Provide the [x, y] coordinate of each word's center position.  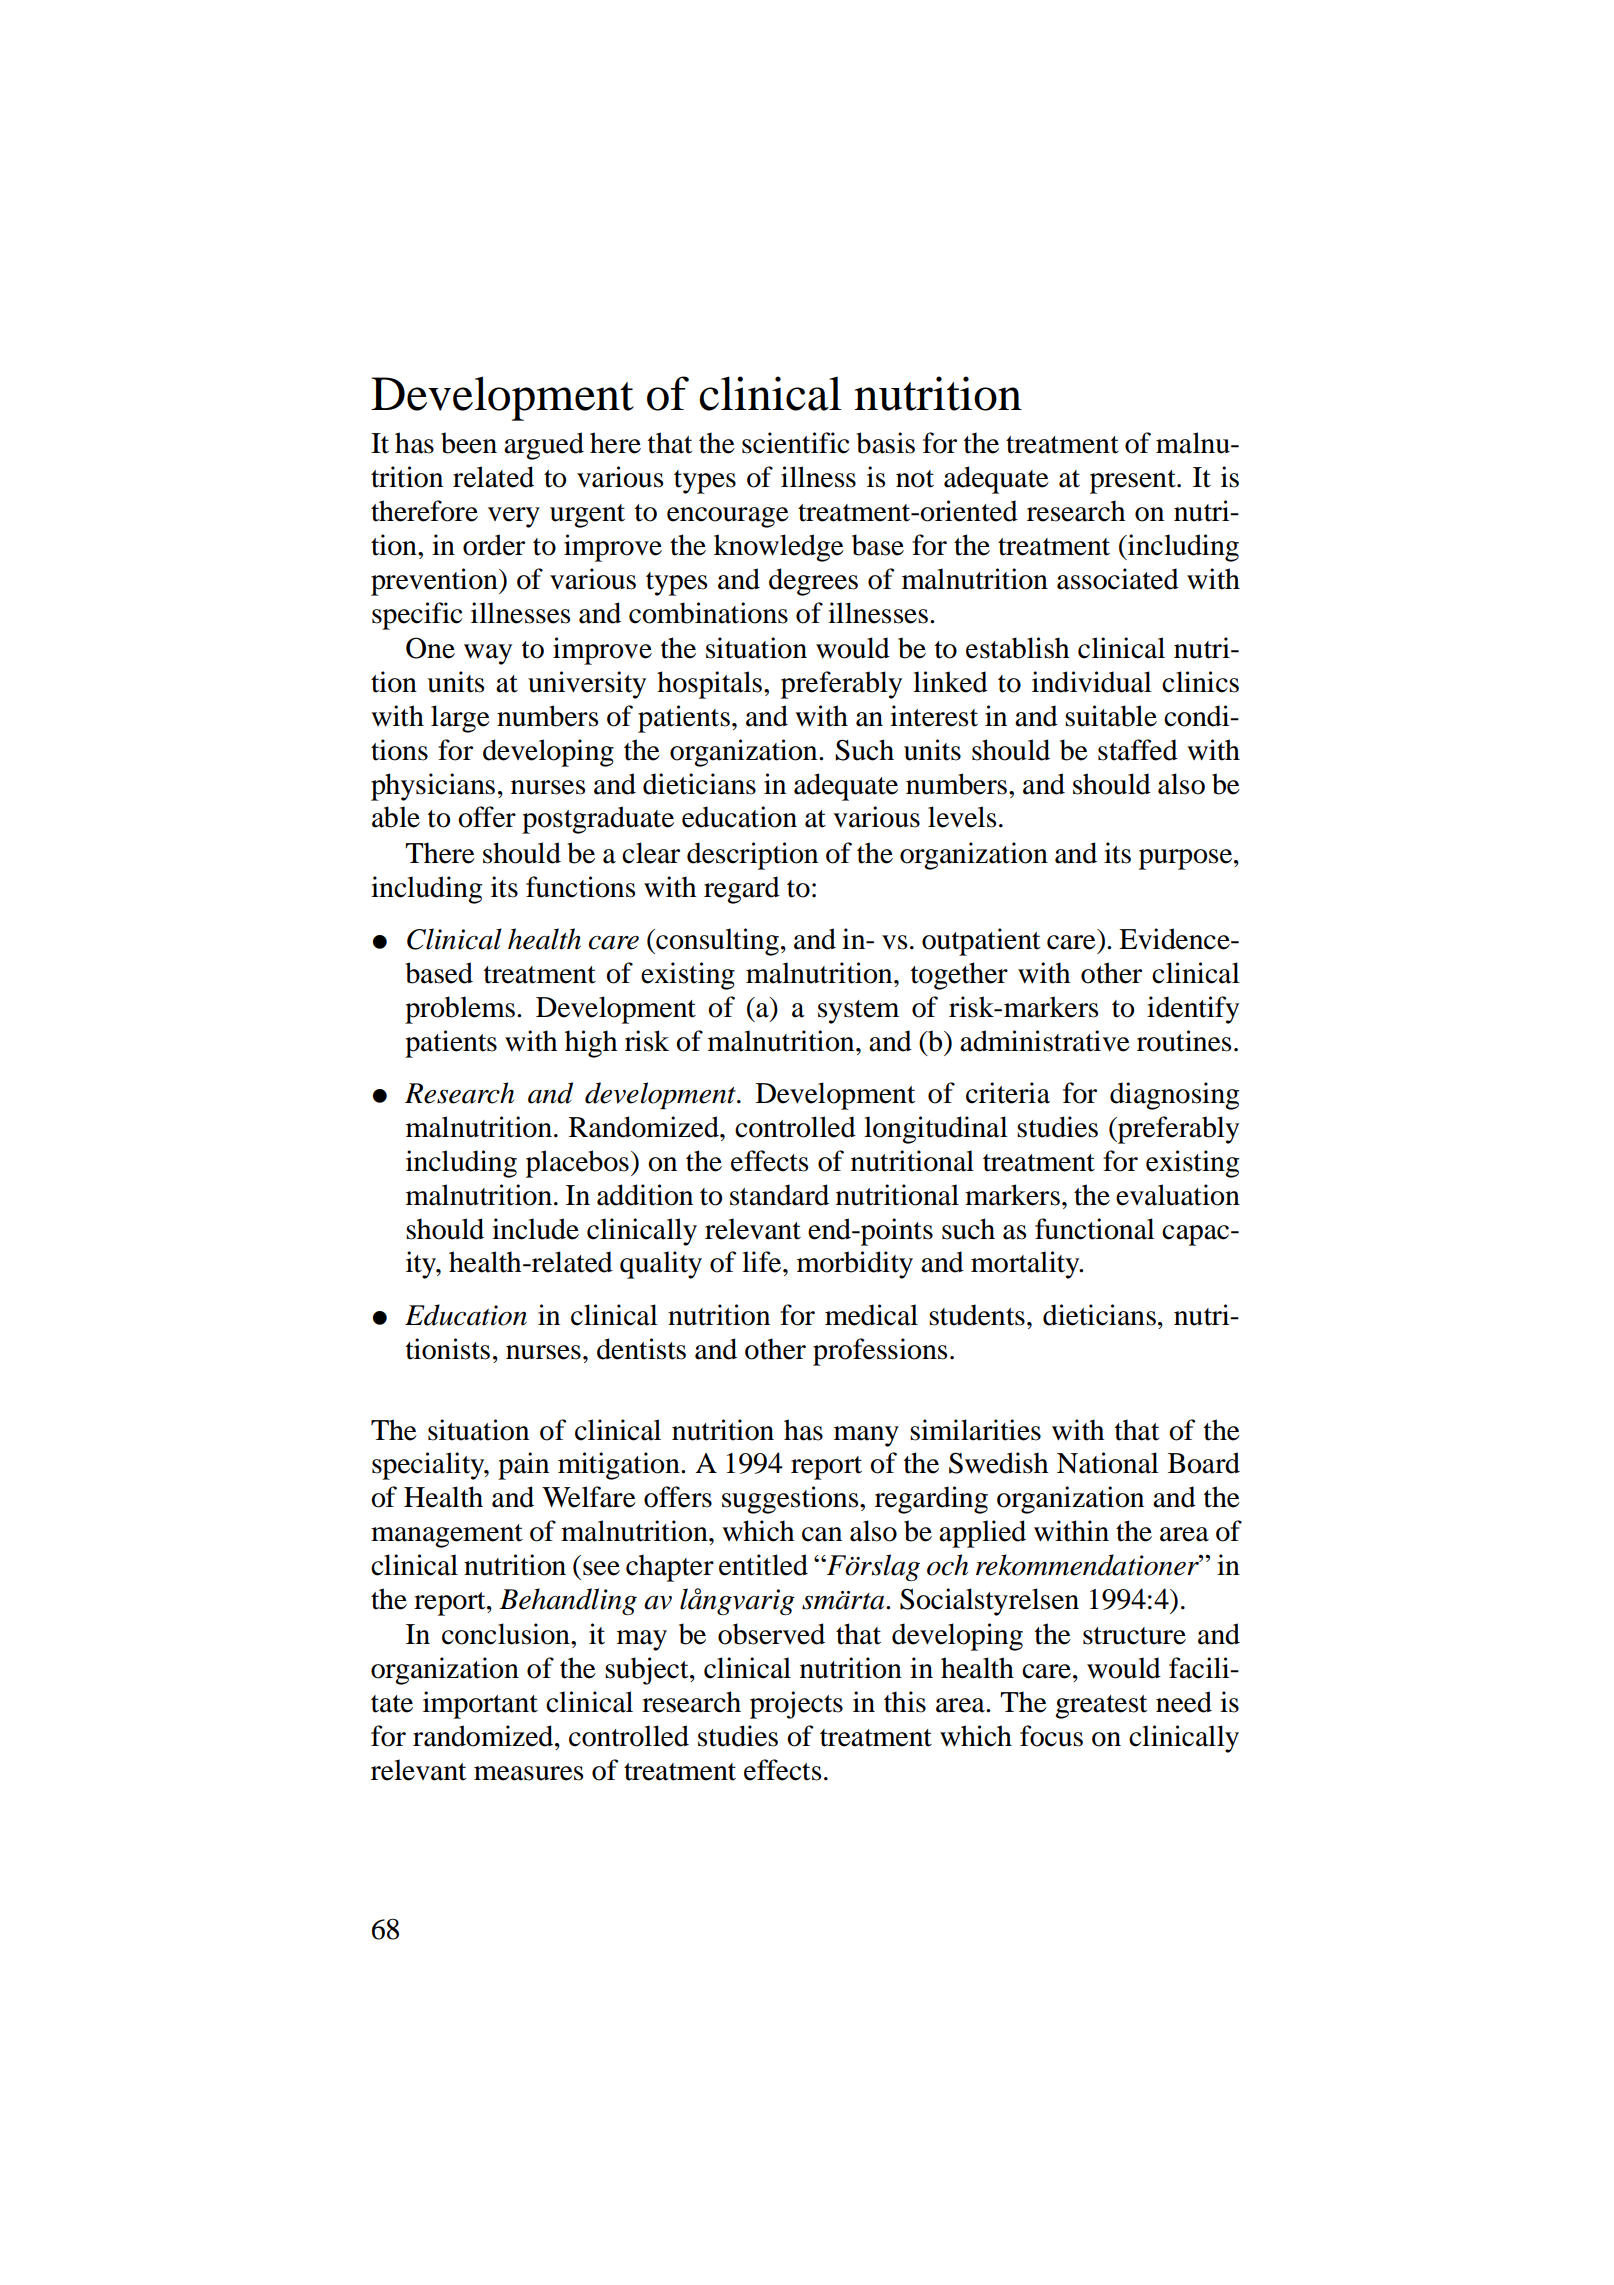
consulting [716, 942]
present [1134, 482]
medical [871, 1315]
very [514, 517]
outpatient [981, 942]
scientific [795, 443]
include [535, 1229]
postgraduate [598, 820]
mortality [1026, 1265]
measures [528, 1773]
